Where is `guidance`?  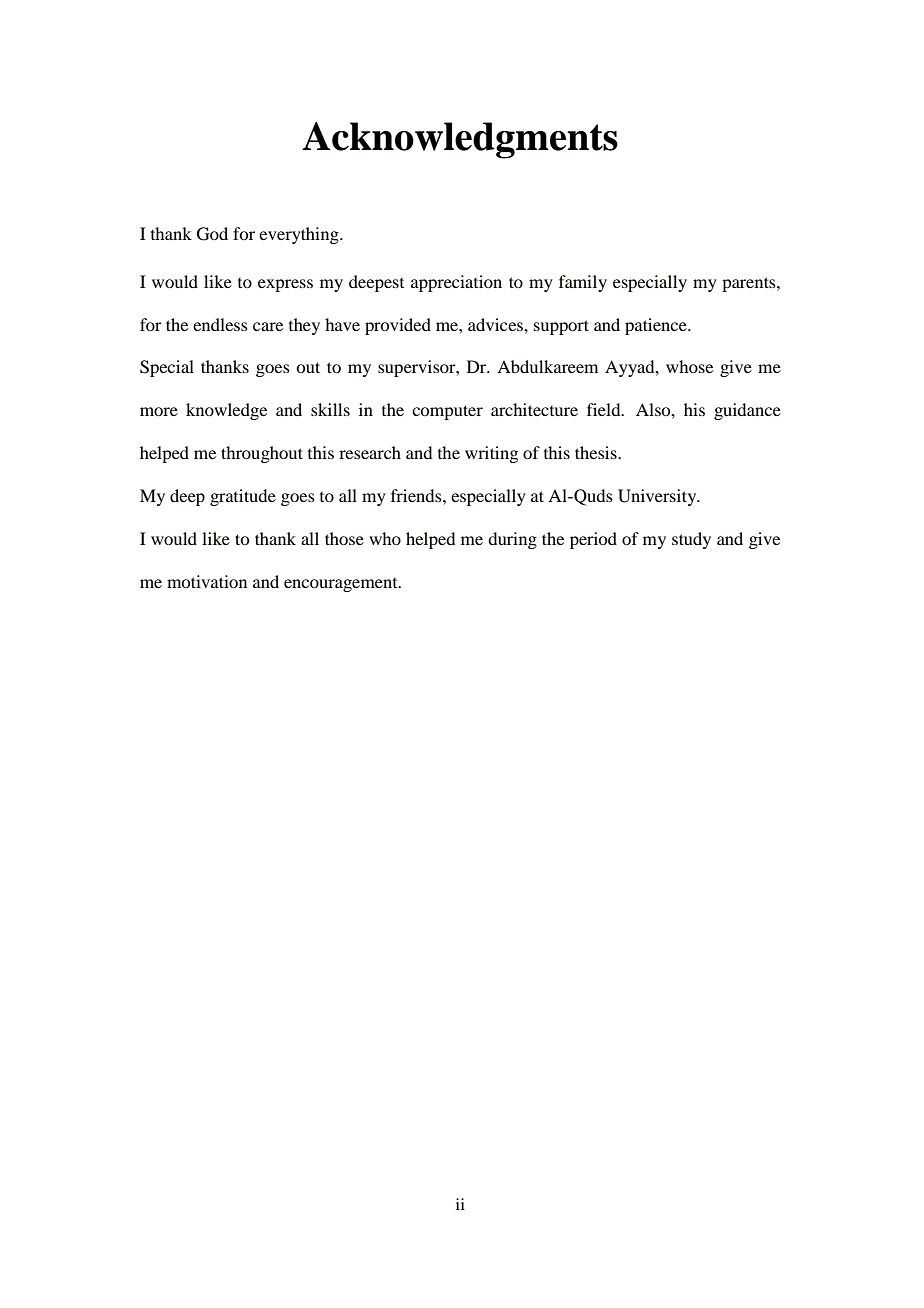
guidance is located at coordinates (747, 411).
